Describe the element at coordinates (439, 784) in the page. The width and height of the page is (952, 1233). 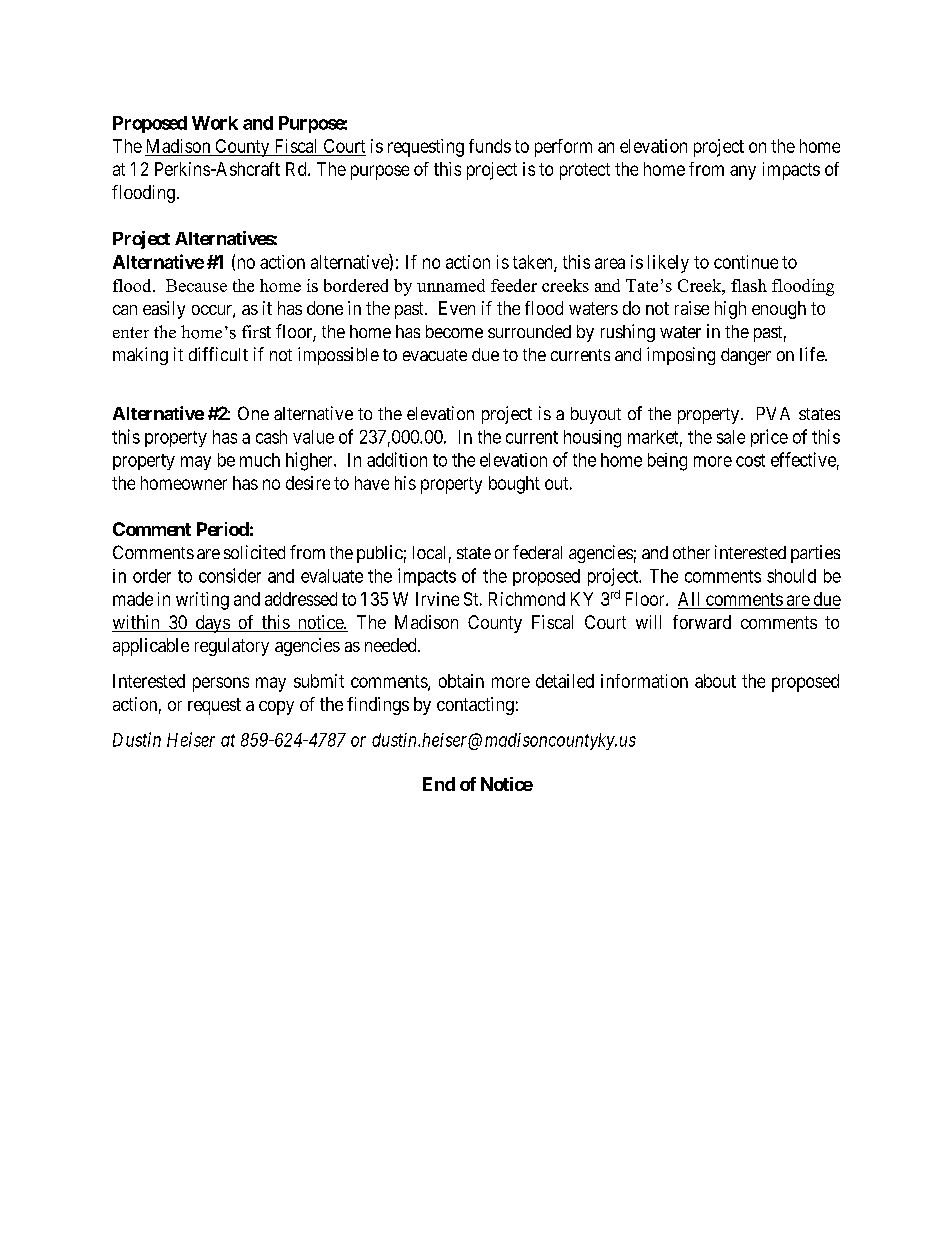
I see `End` at that location.
